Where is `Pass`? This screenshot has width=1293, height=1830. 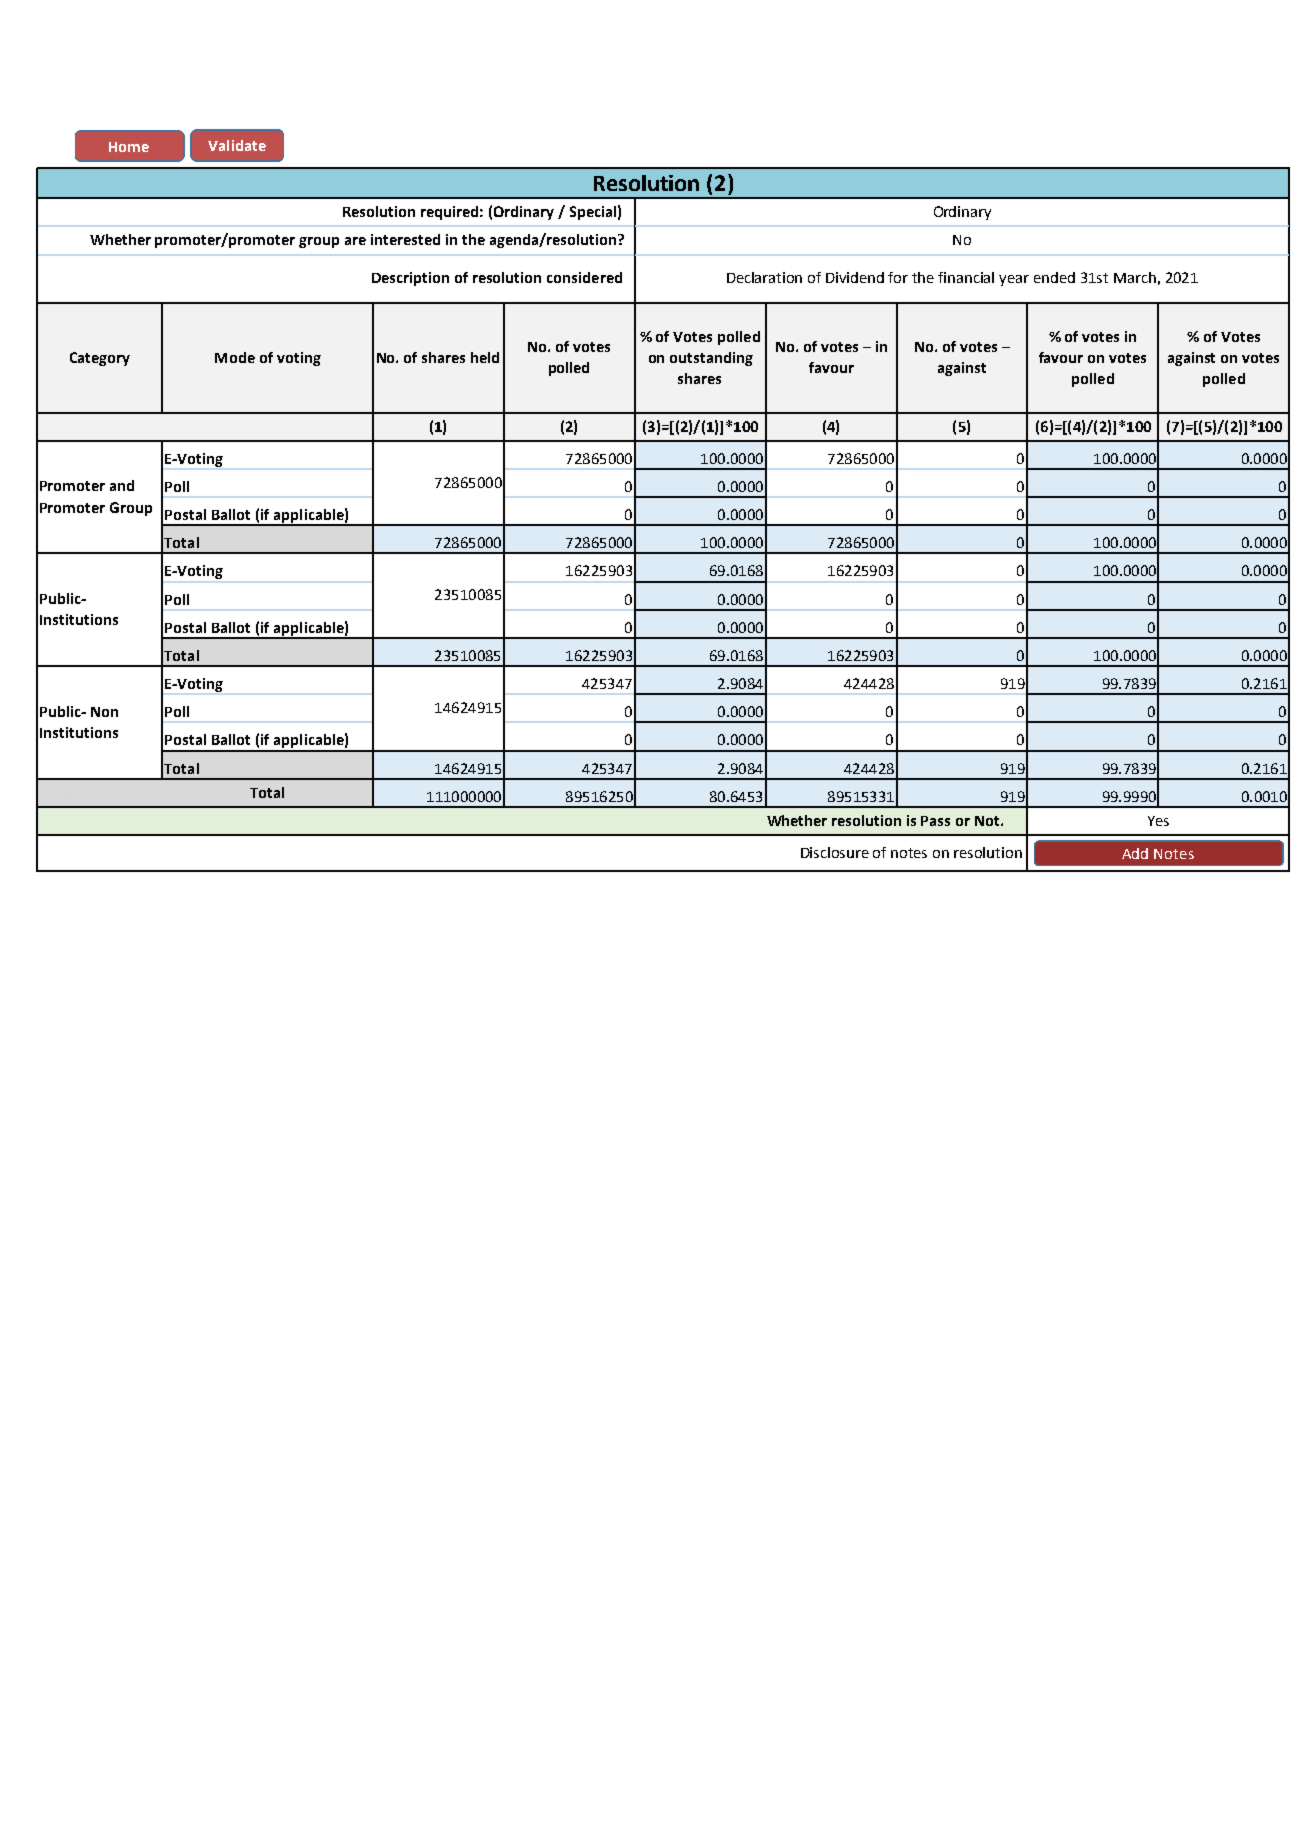 Pass is located at coordinates (935, 821).
